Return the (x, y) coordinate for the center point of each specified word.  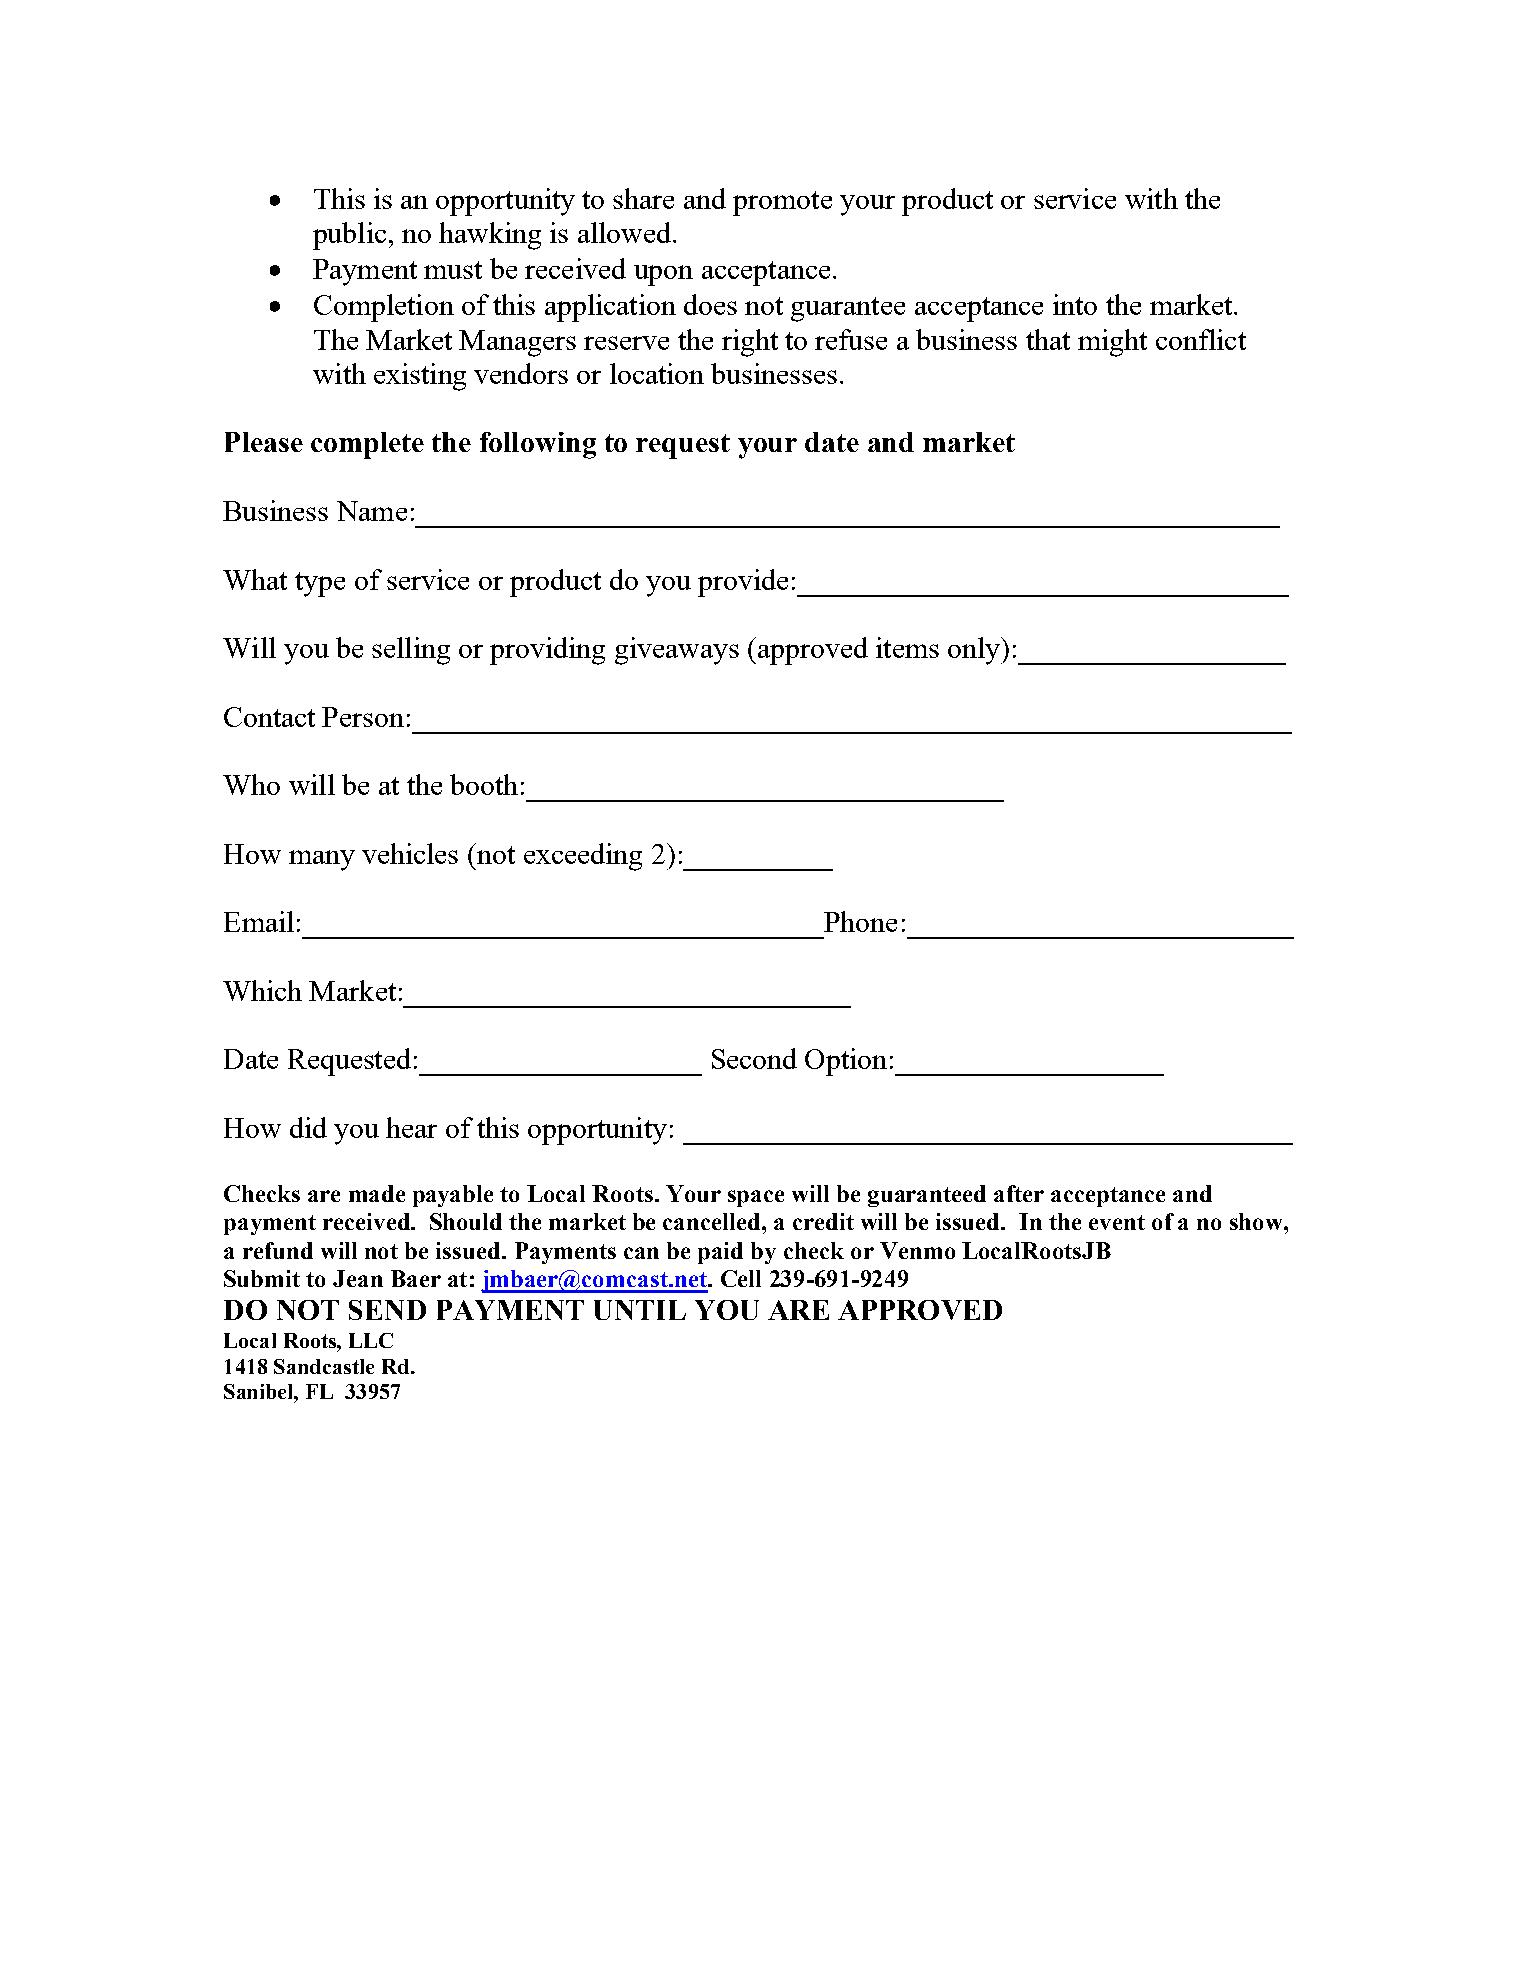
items (907, 647)
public (349, 236)
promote (782, 203)
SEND (387, 1310)
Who (251, 784)
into (1075, 304)
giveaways (677, 651)
